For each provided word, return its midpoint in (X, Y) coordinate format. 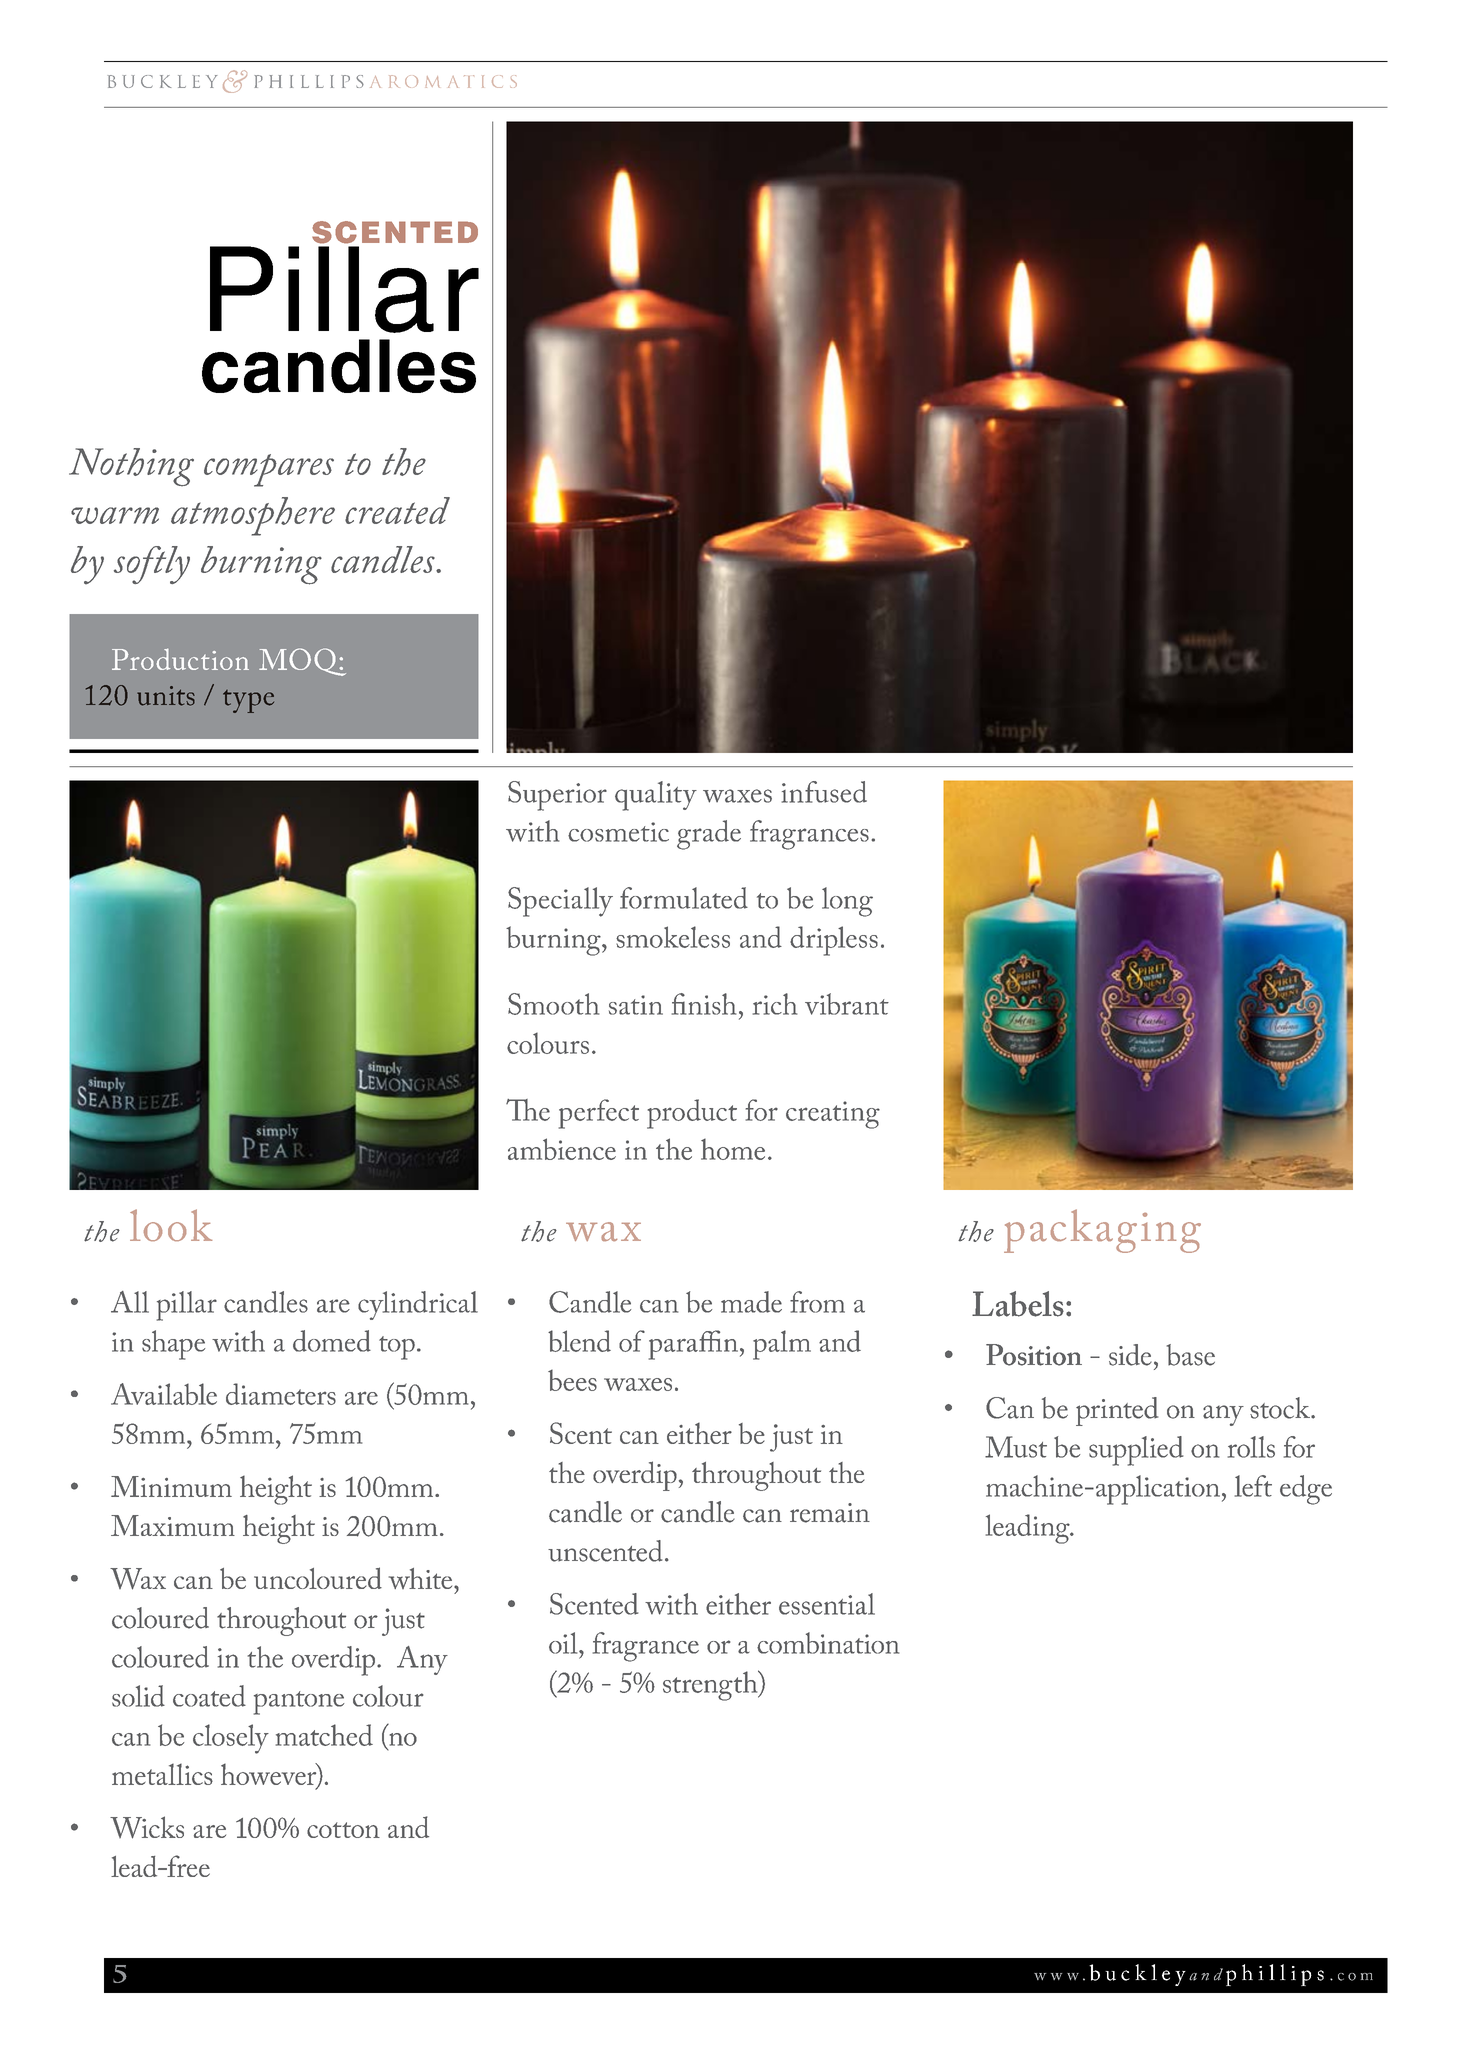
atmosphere (253, 516)
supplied (1136, 1451)
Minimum (171, 1486)
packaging (1102, 1231)
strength (711, 1685)
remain (830, 1513)
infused (824, 792)
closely (231, 1739)
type (248, 701)
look (171, 1225)
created (397, 510)
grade (709, 835)
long (847, 902)
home (733, 1149)
